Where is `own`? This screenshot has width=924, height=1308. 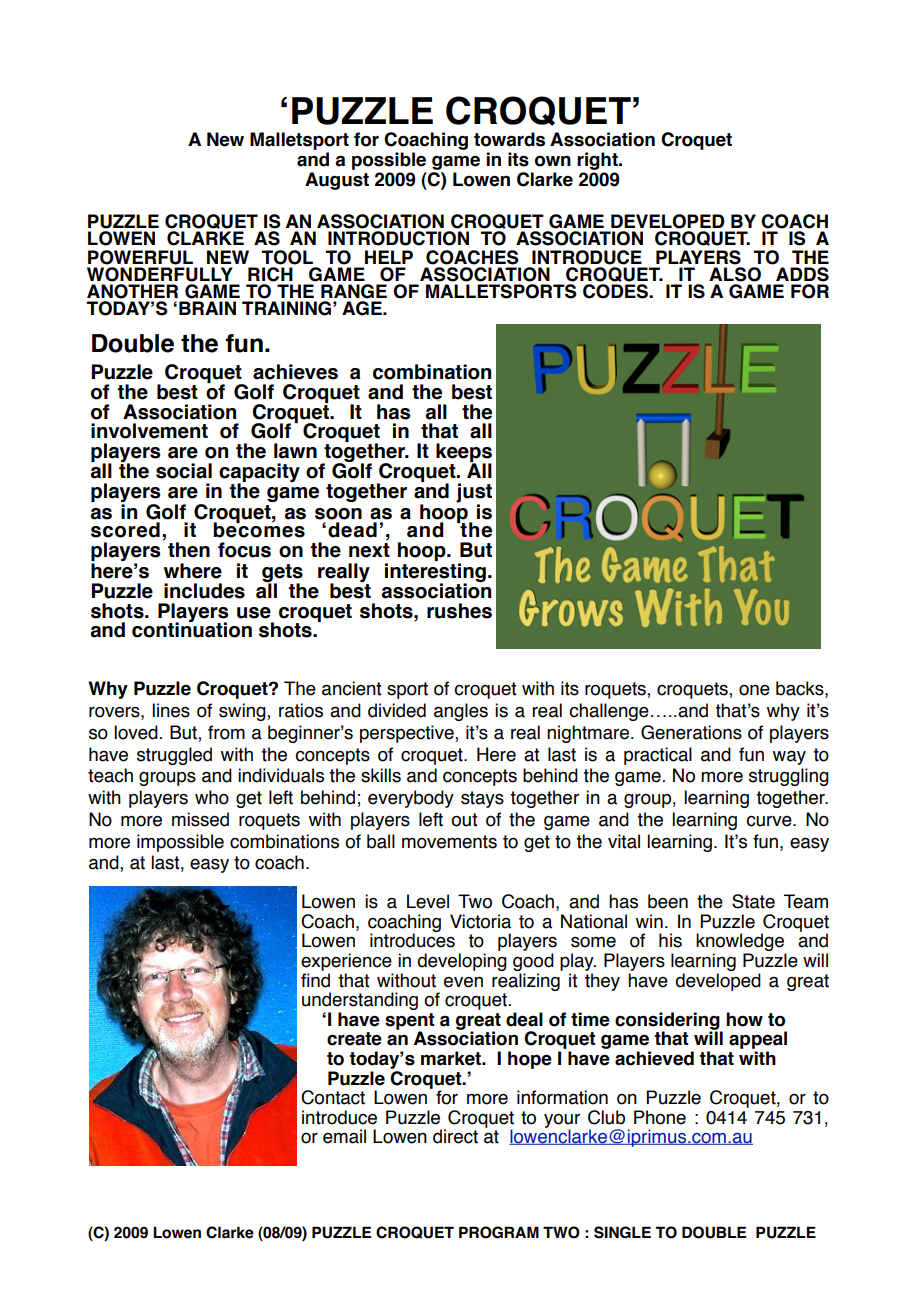
own is located at coordinates (553, 161).
